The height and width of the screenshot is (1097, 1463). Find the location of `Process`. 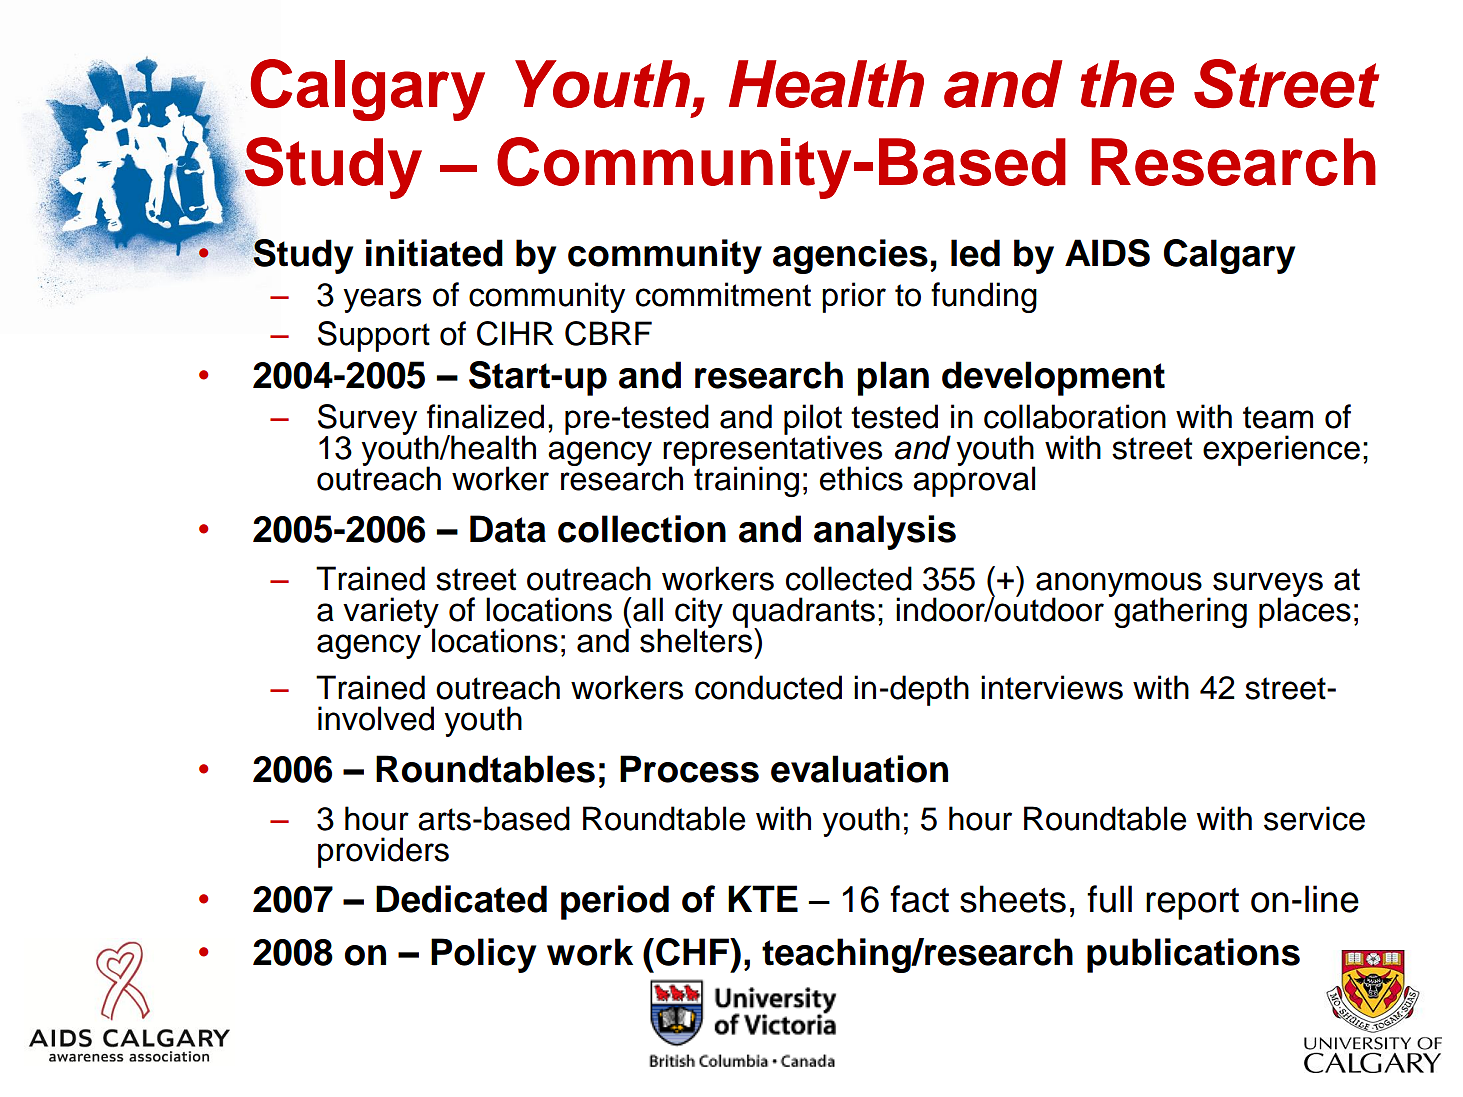

Process is located at coordinates (689, 769).
